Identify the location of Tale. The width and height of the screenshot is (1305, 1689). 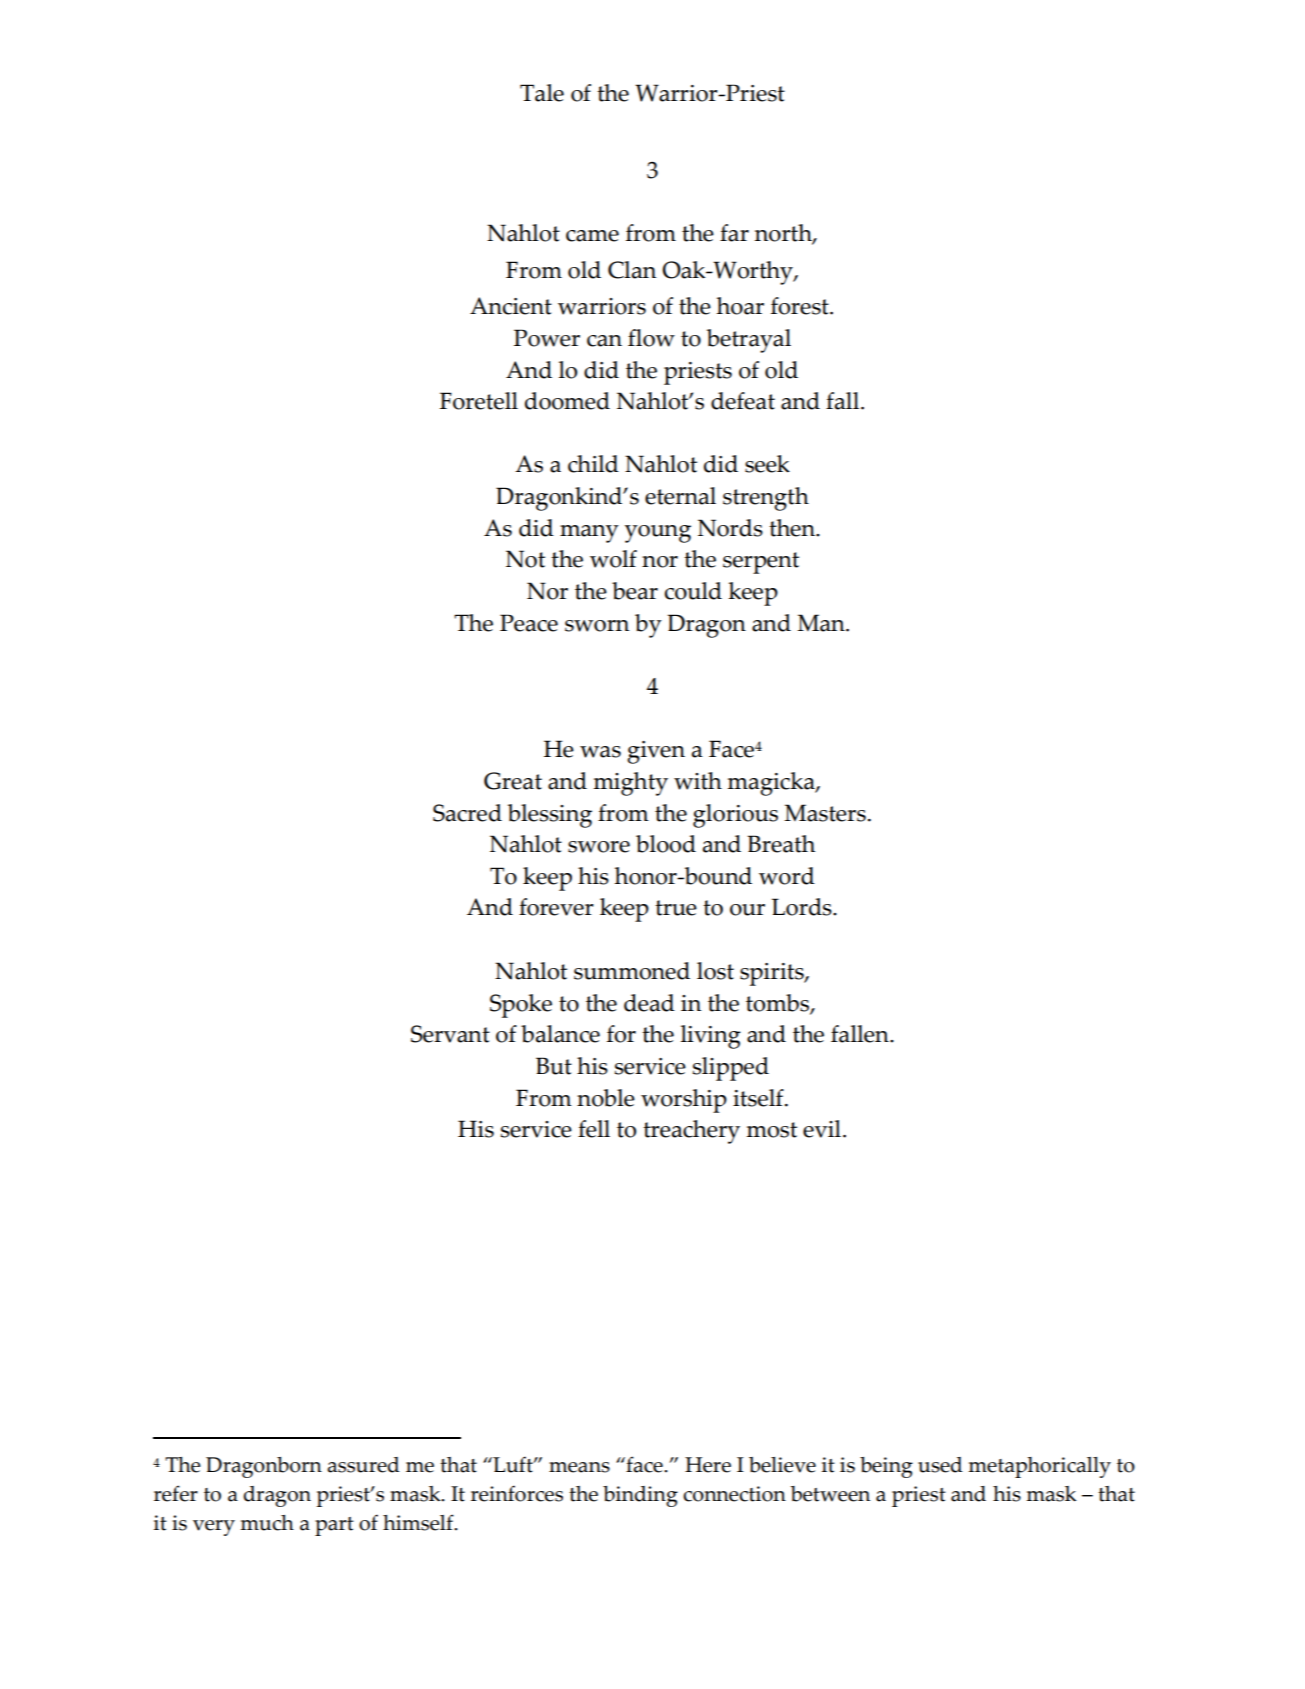
(542, 93).
